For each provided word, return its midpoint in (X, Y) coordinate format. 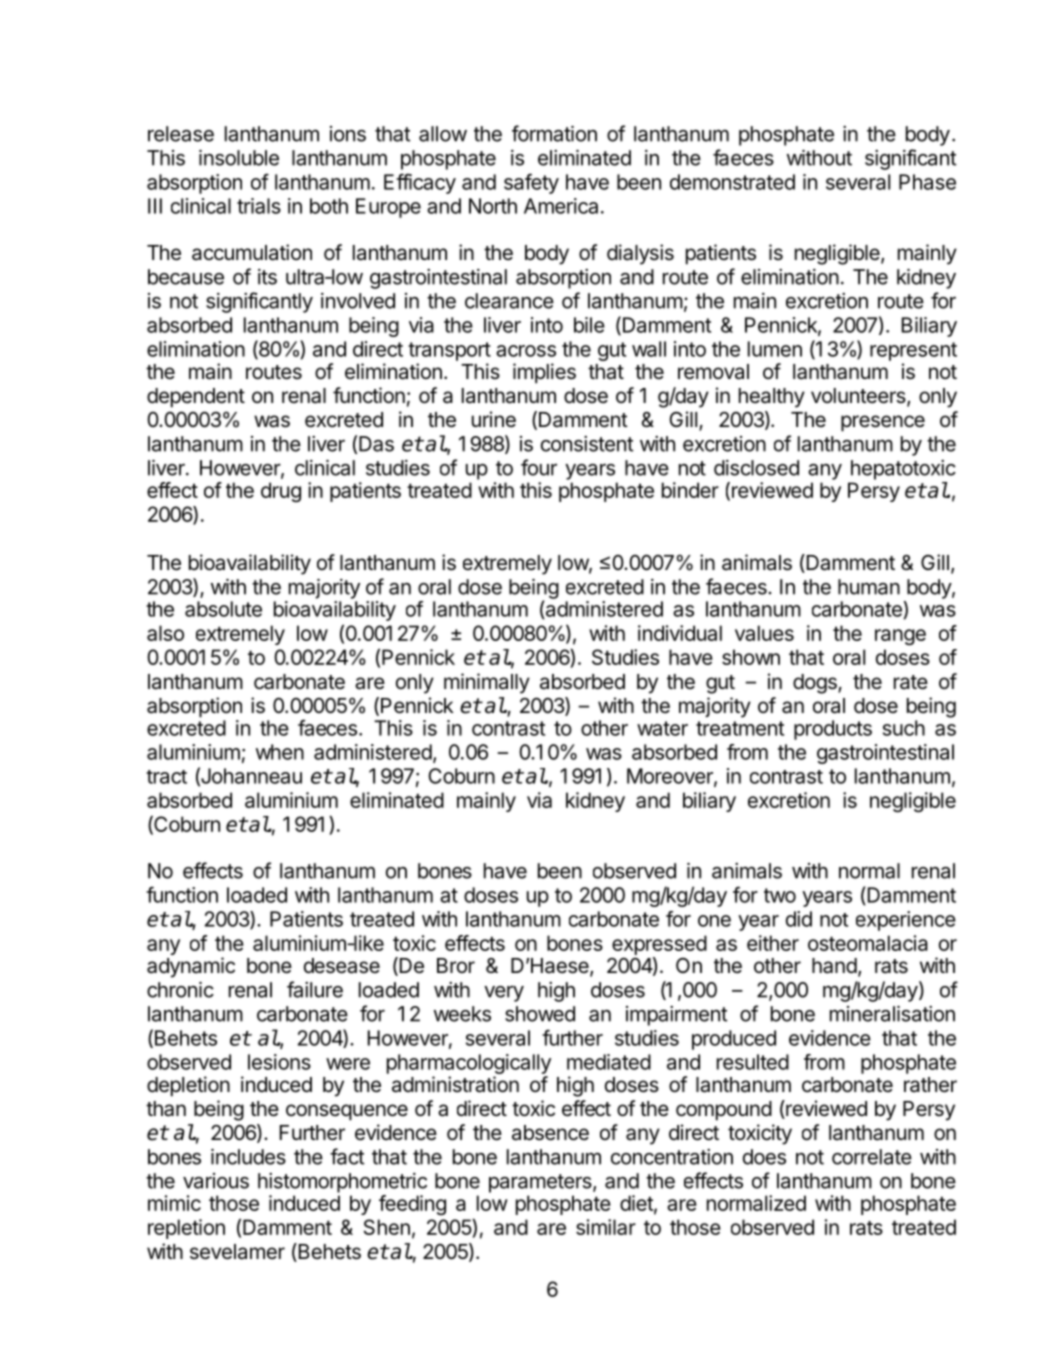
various (216, 1181)
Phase (927, 182)
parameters (541, 1183)
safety (531, 183)
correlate (872, 1157)
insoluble (239, 158)
